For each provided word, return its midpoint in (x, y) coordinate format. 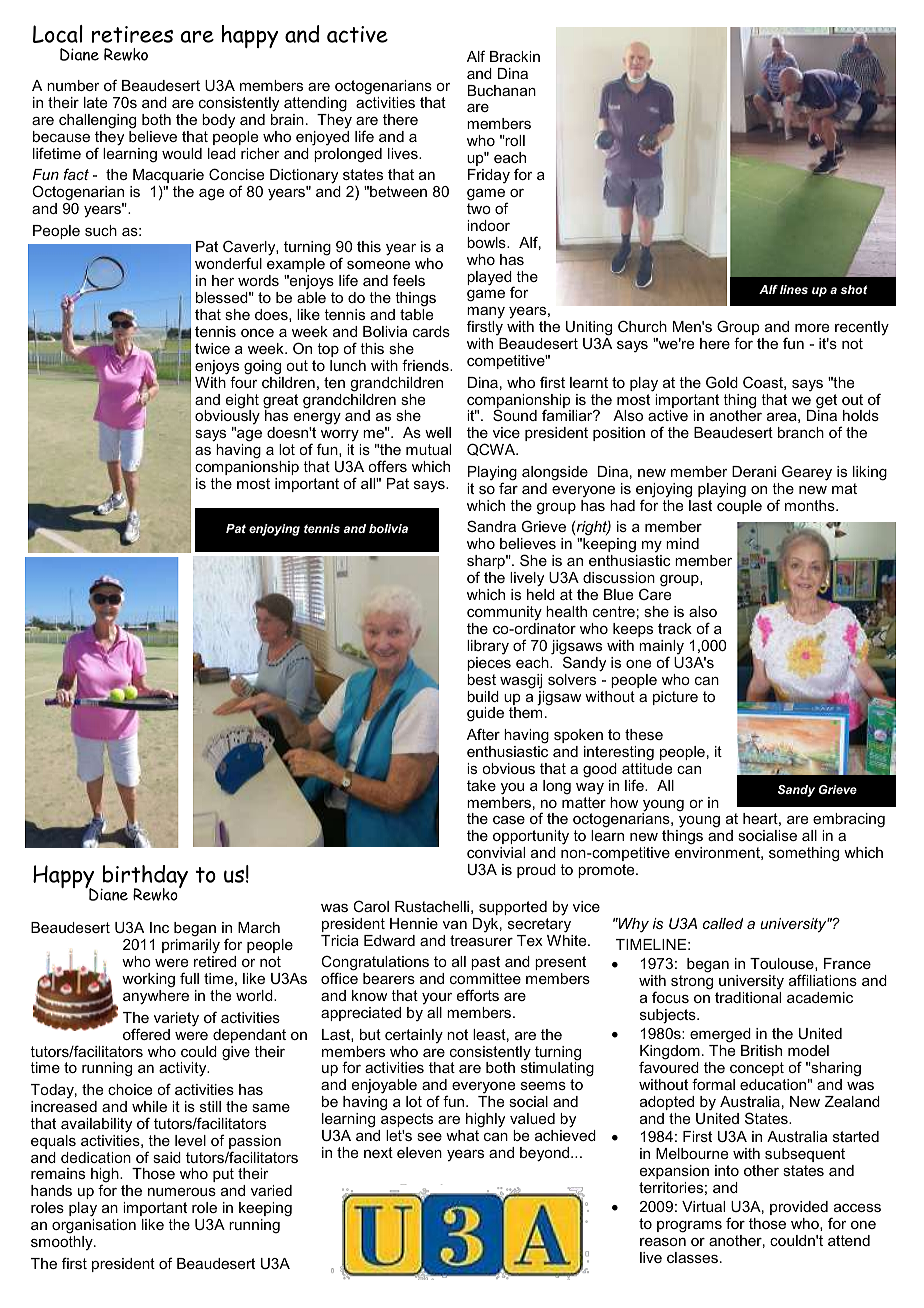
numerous (182, 1192)
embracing (848, 822)
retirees (132, 34)
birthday (144, 878)
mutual (428, 449)
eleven (419, 1152)
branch (801, 432)
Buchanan (502, 90)
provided (799, 1208)
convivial (496, 852)
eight (242, 402)
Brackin (515, 56)
